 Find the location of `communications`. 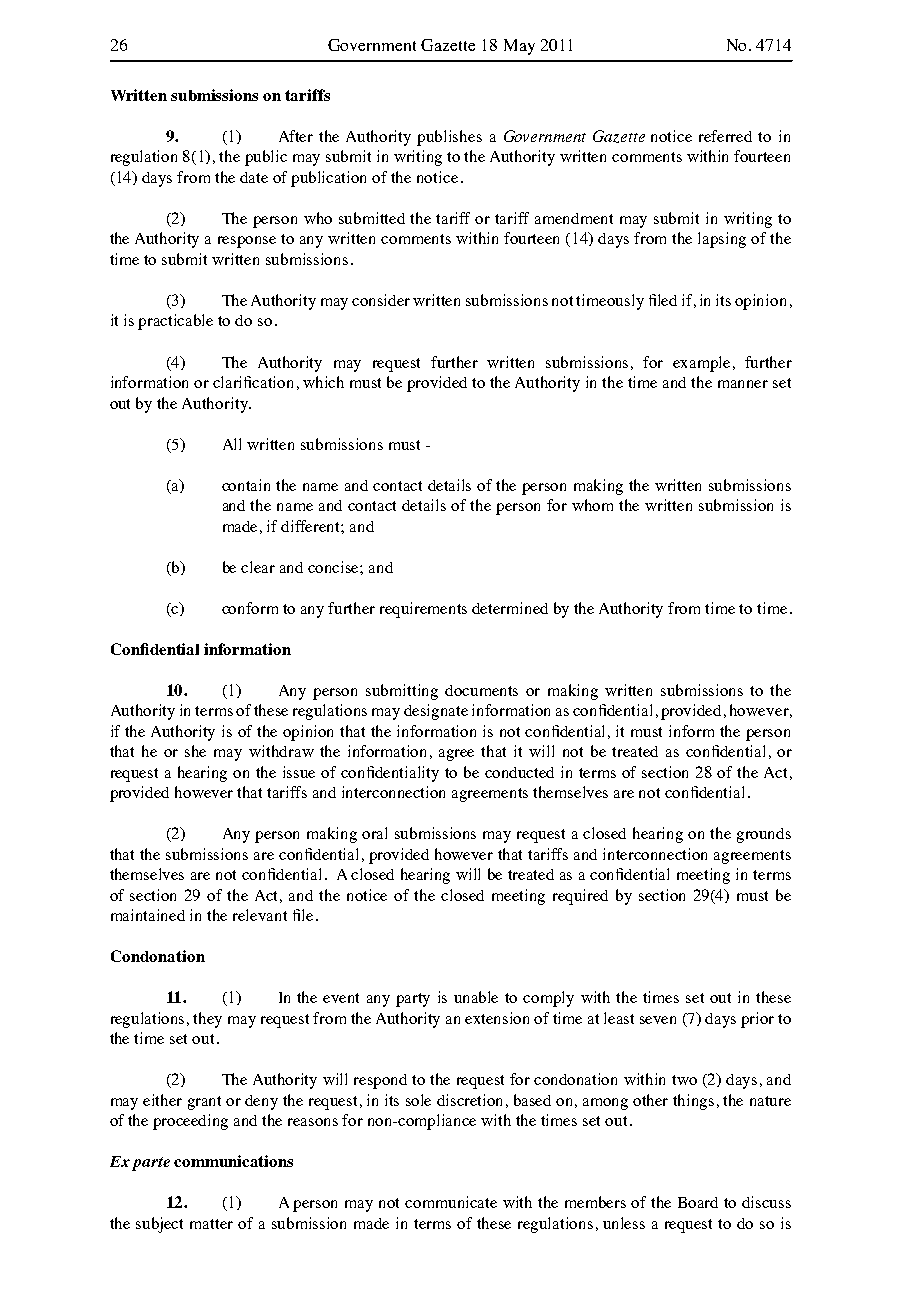

communications is located at coordinates (233, 1161).
